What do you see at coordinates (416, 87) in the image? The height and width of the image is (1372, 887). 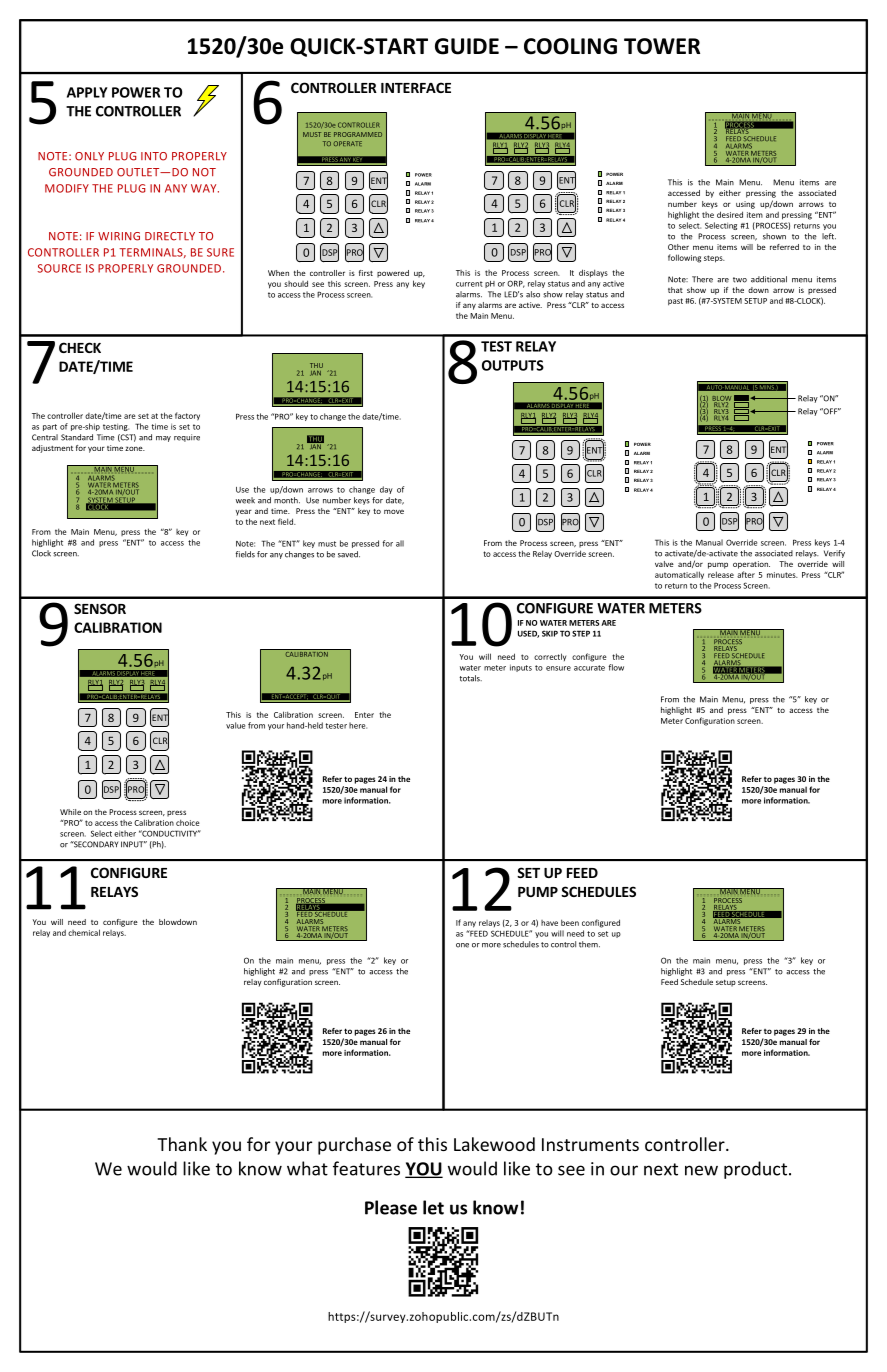 I see `INTERFACE` at bounding box center [416, 87].
